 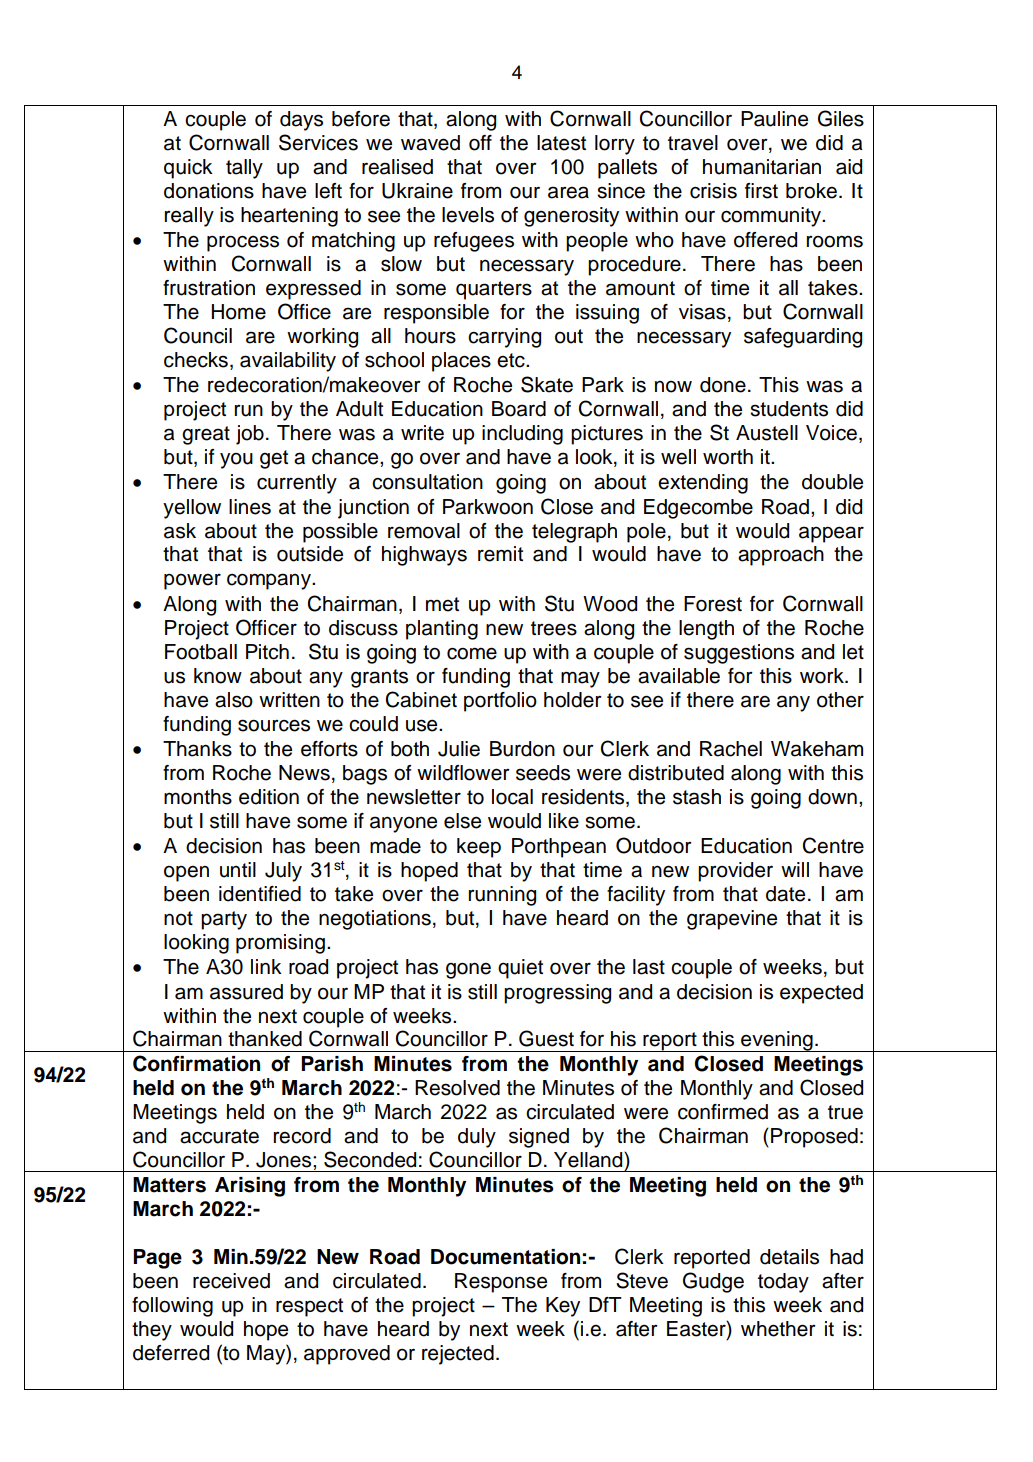 I want to click on party, so click(x=224, y=920).
